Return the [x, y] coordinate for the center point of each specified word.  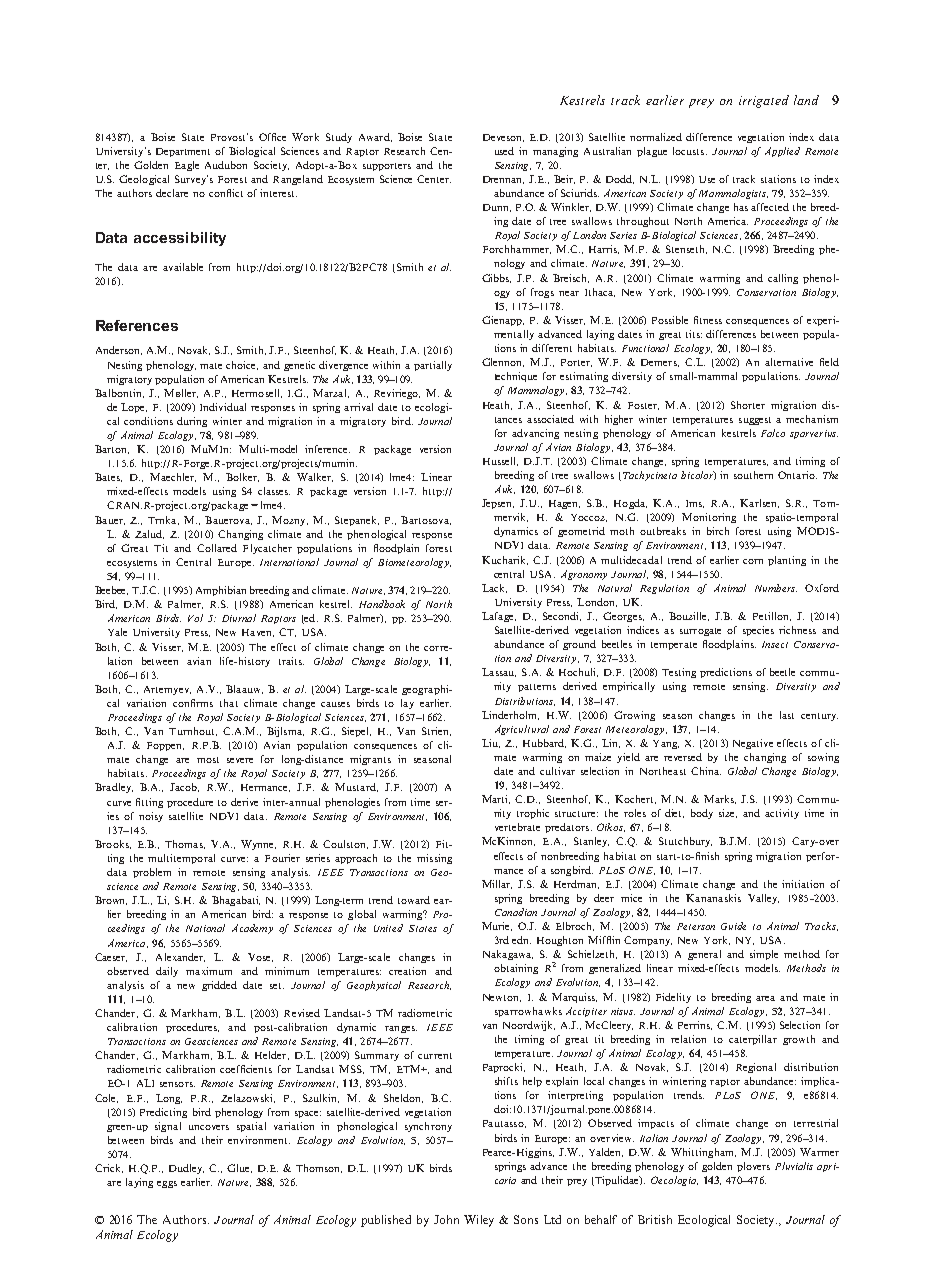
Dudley [186, 1169]
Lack [494, 588]
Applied [782, 152]
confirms [193, 703]
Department [183, 152]
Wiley [479, 1221]
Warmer [819, 1152]
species [758, 631]
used [504, 151]
